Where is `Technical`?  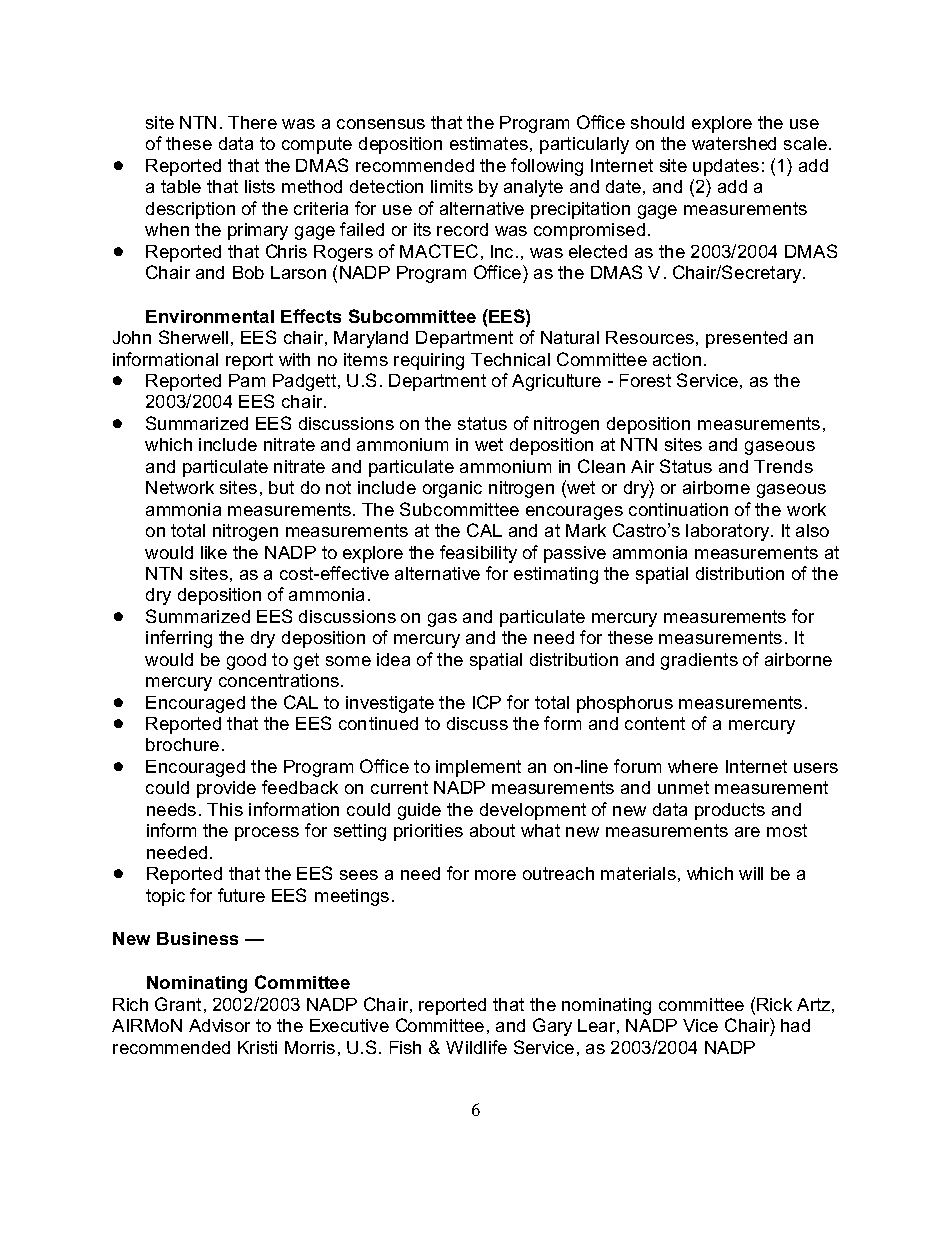 Technical is located at coordinates (510, 359).
